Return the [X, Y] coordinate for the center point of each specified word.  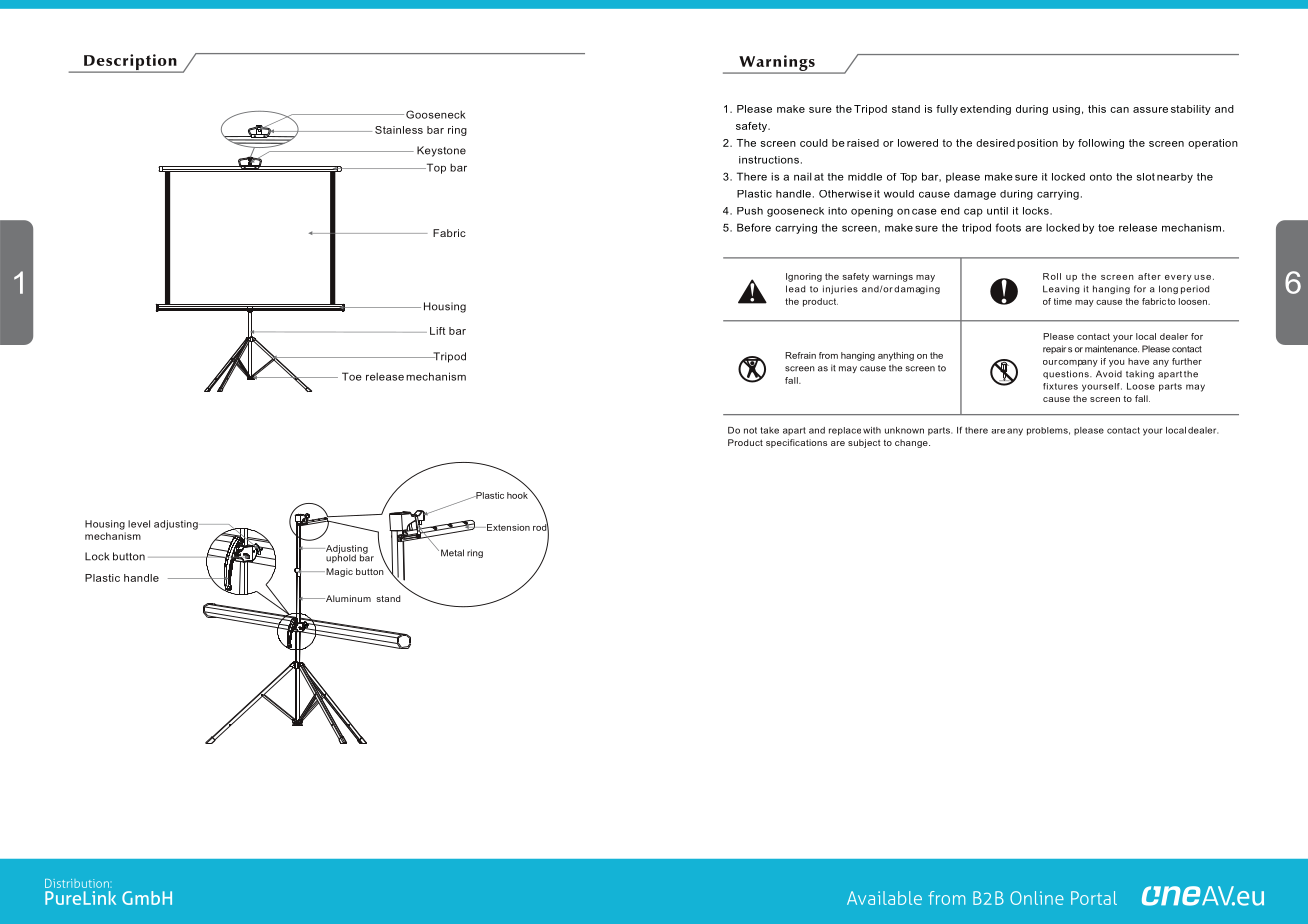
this [1097, 109]
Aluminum [347, 598]
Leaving [1061, 289]
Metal [452, 553]
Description [130, 63]
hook [517, 495]
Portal [1094, 898]
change [912, 443]
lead [795, 289]
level [139, 524]
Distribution [77, 883]
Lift [437, 331]
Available [884, 898]
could [814, 143]
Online [1037, 898]
